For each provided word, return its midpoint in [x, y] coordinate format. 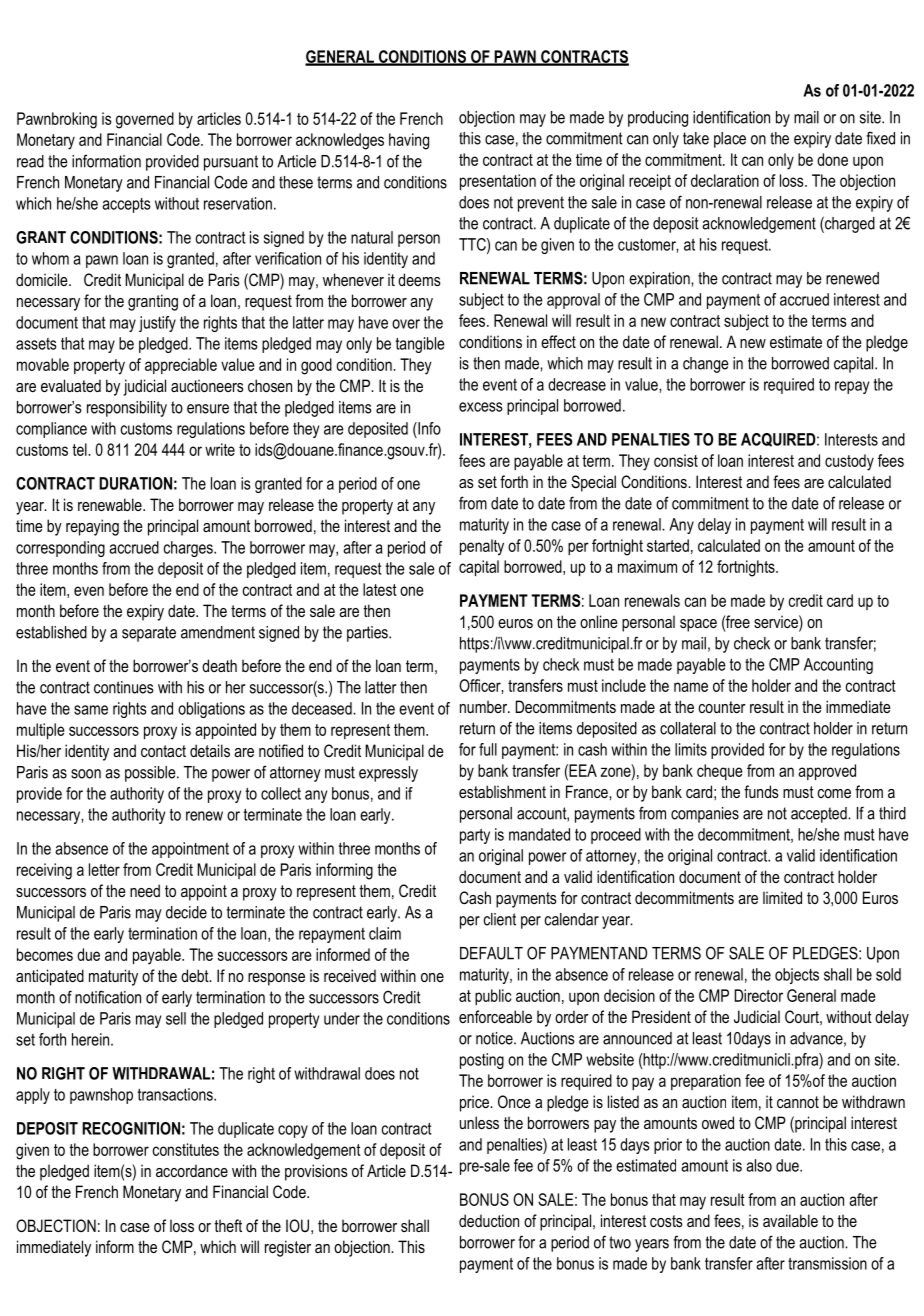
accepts [126, 205]
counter [722, 707]
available [790, 1220]
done [832, 159]
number [485, 706]
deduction [489, 1220]
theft [228, 1225]
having [409, 141]
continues [124, 687]
